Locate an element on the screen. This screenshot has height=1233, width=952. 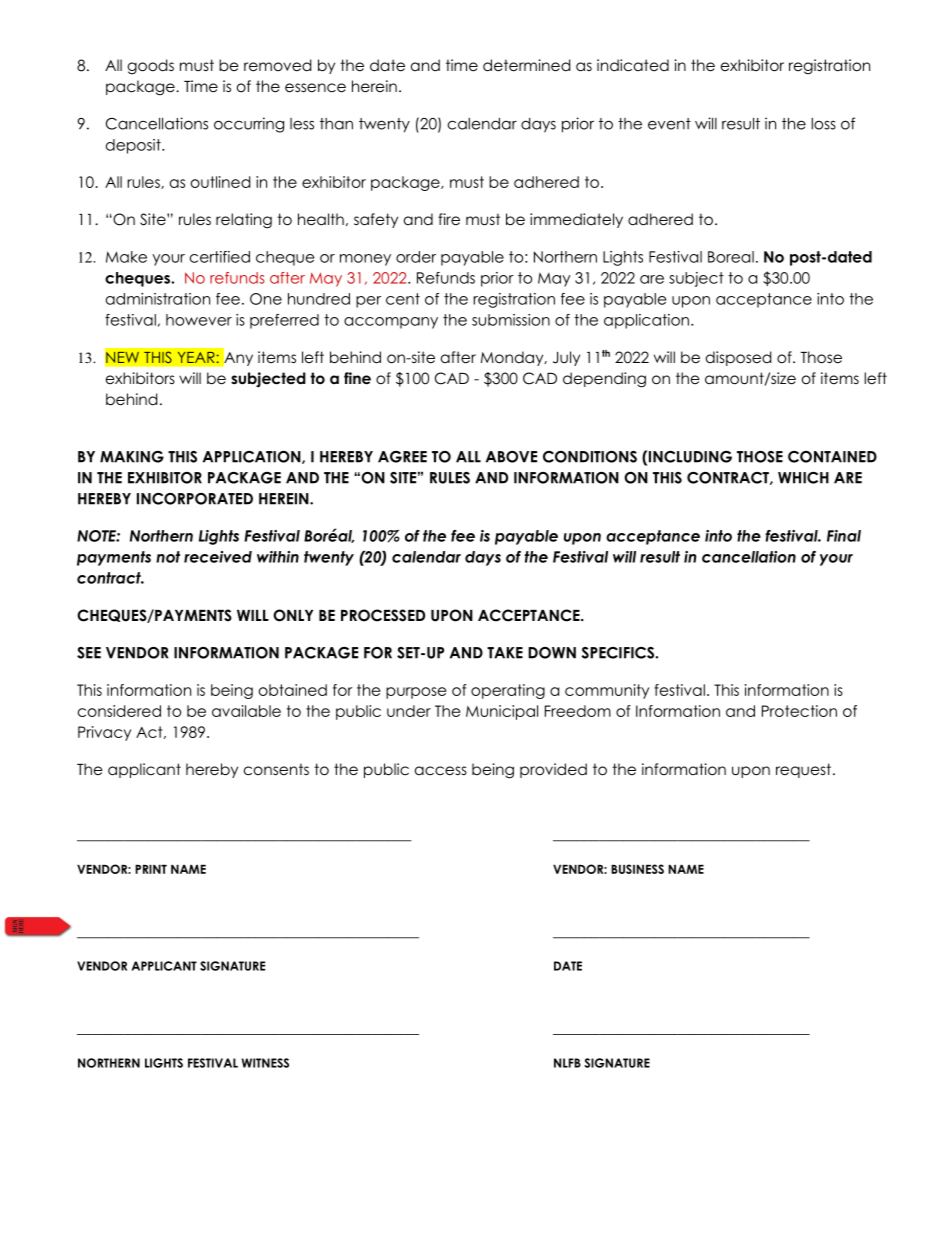
ABOVE is located at coordinates (511, 457).
